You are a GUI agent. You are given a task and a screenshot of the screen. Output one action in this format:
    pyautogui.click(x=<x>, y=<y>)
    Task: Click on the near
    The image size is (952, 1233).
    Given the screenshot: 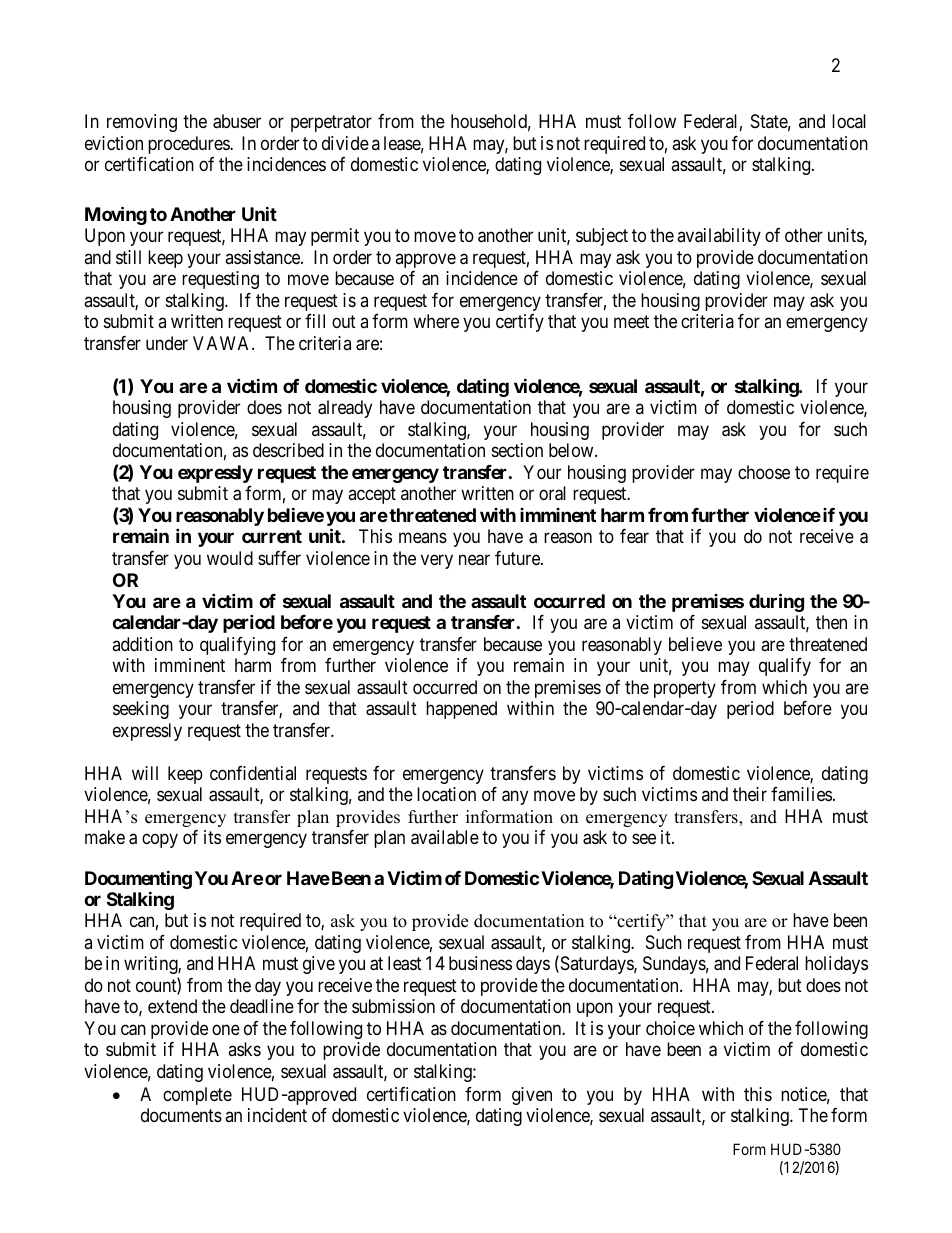 What is the action you would take?
    pyautogui.click(x=474, y=560)
